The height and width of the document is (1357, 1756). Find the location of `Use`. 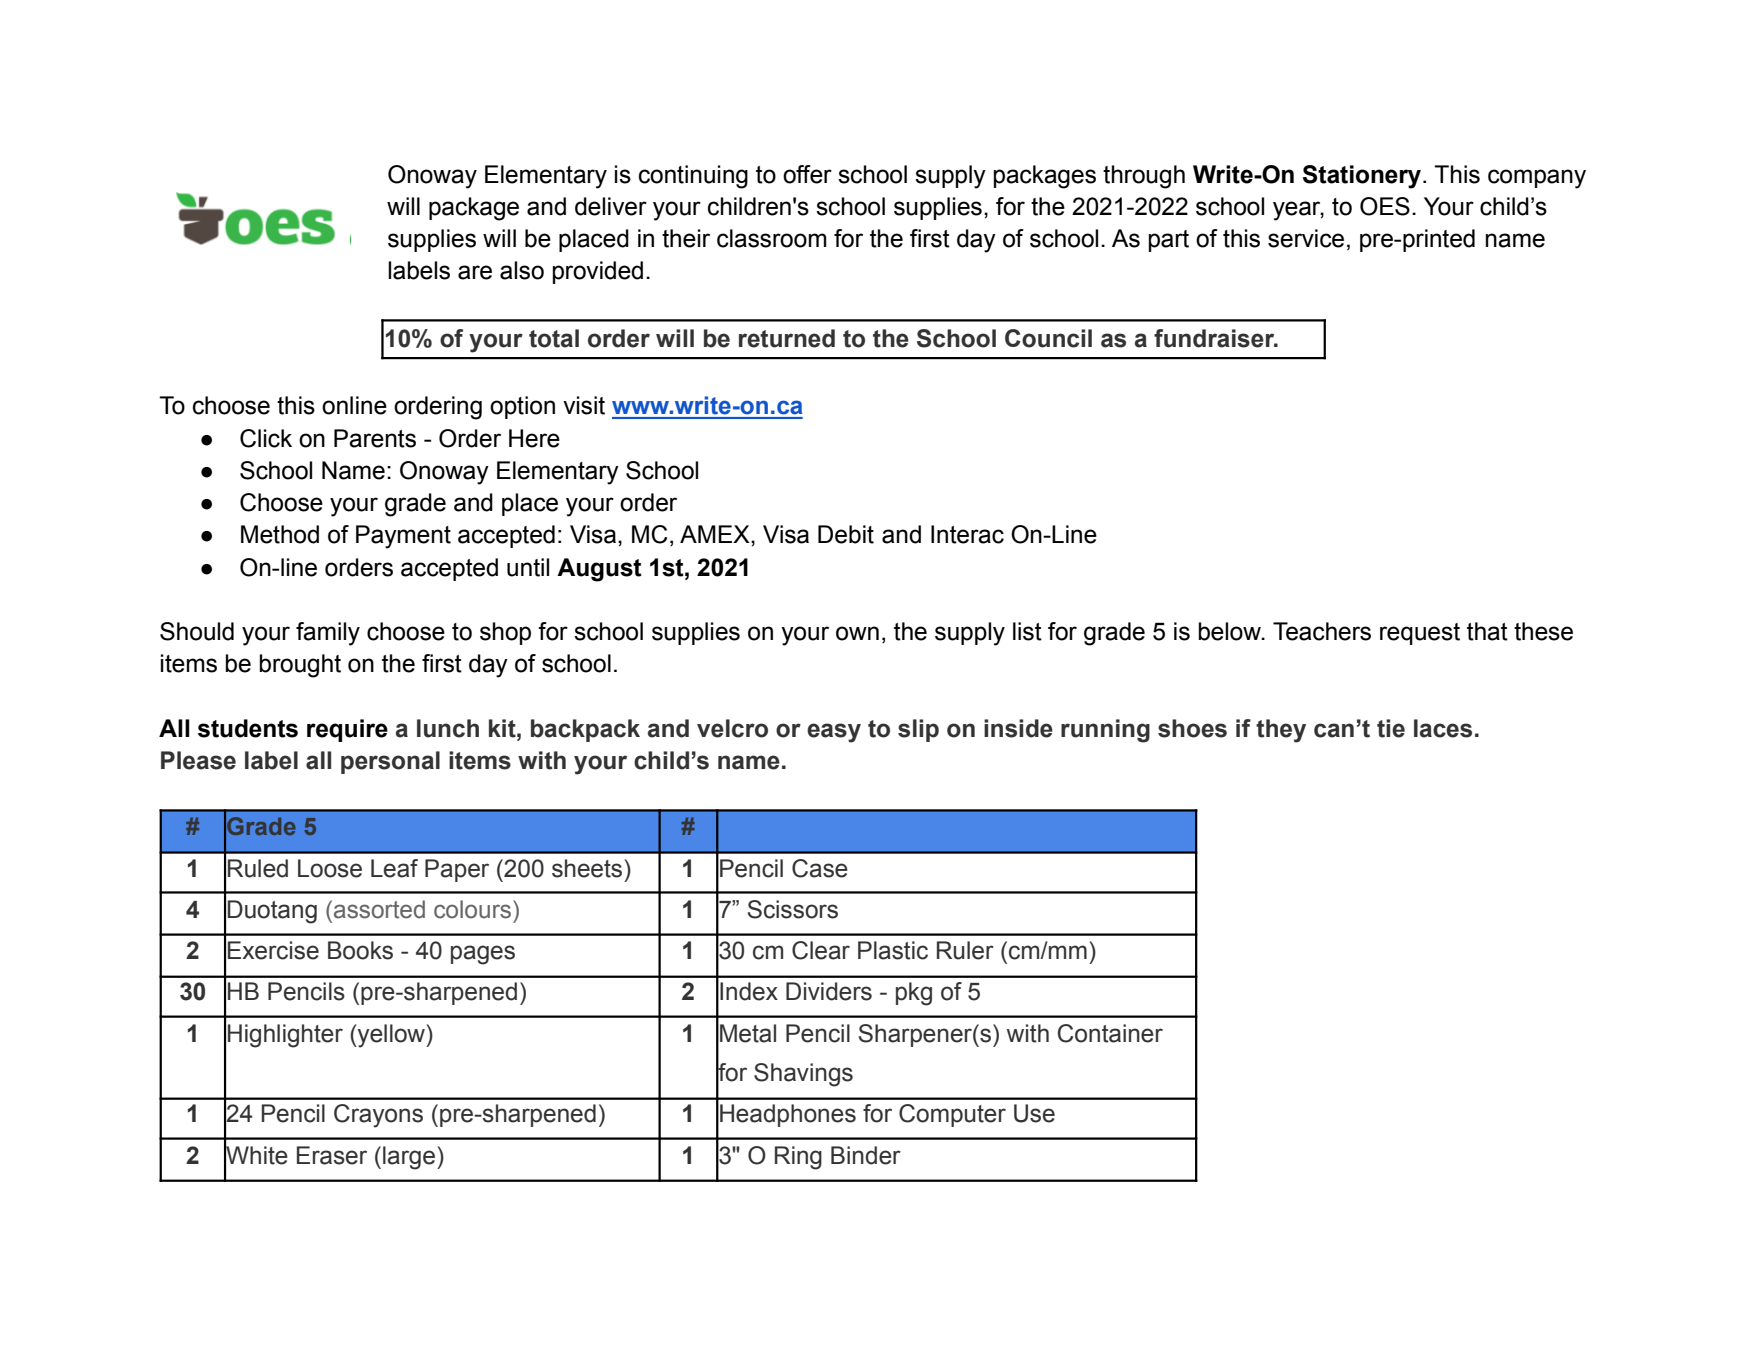

Use is located at coordinates (1034, 1113).
